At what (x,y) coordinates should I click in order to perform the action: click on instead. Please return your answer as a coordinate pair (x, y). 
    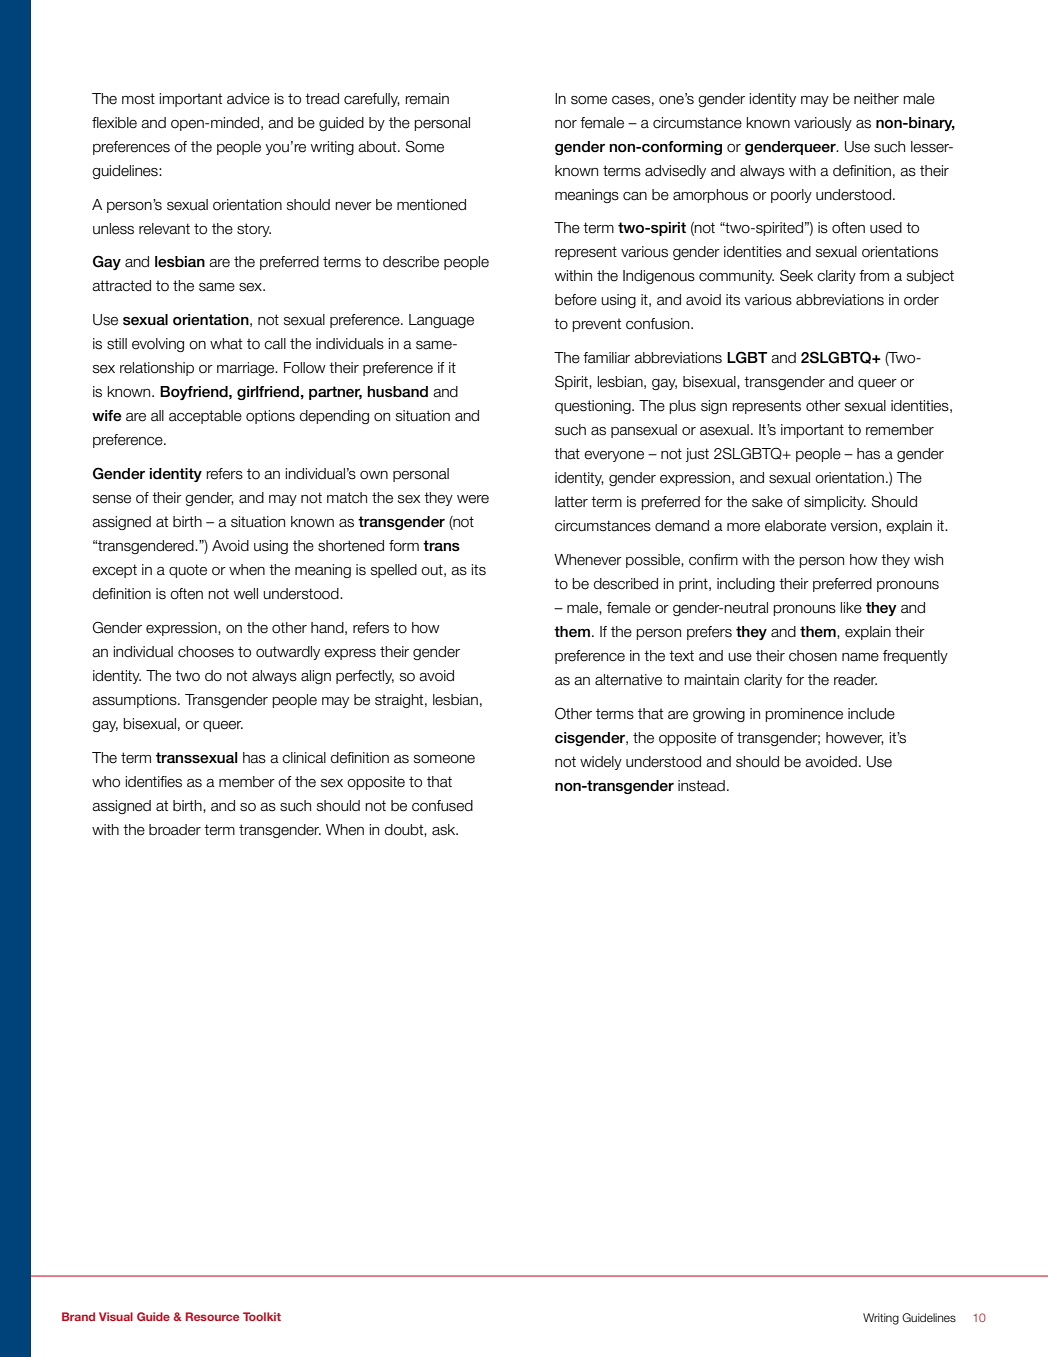
    Looking at the image, I should click on (701, 786).
